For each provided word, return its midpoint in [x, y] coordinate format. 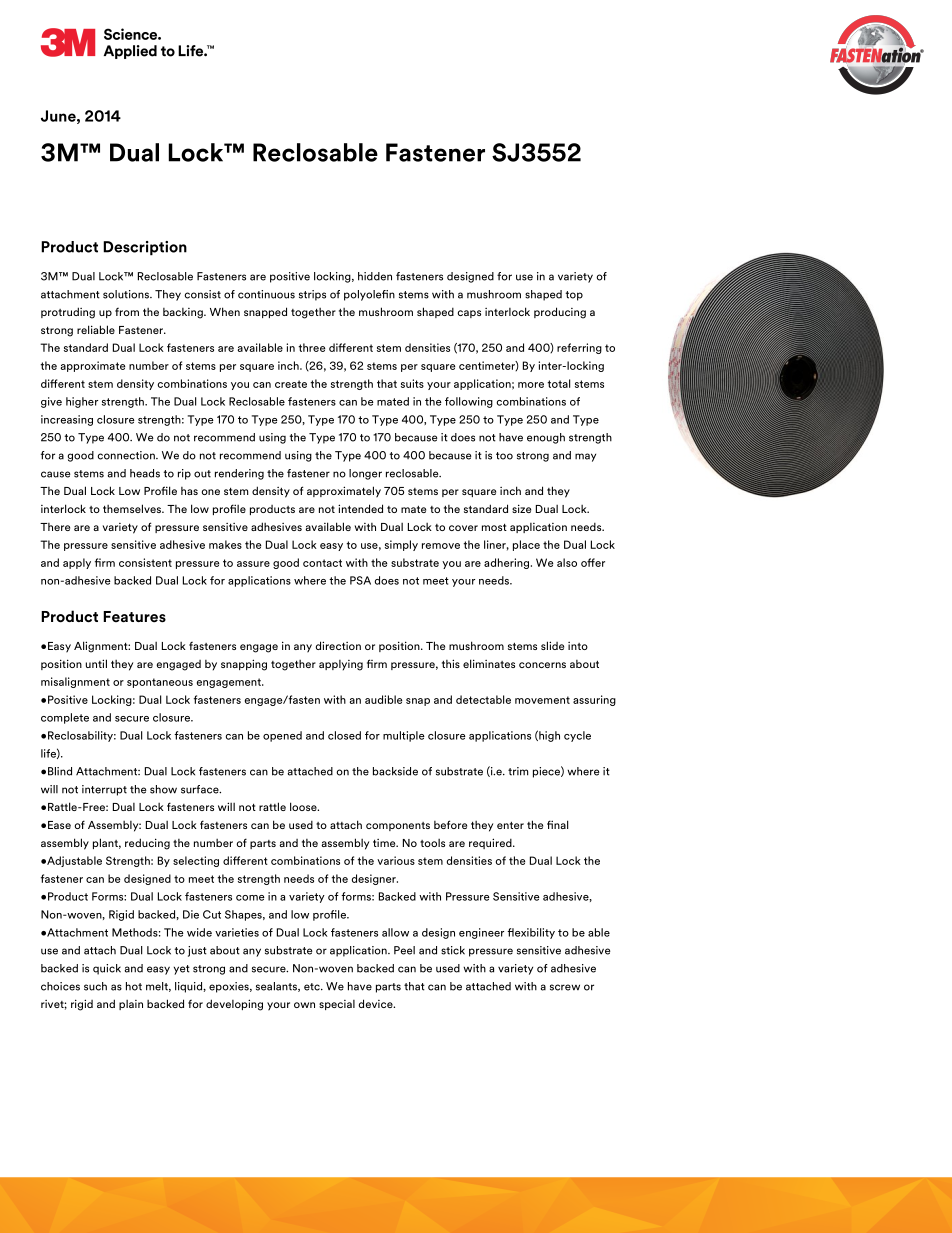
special [337, 1005]
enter [510, 825]
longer [365, 474]
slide [552, 645]
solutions [127, 294]
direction [338, 645]
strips [312, 295]
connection [127, 455]
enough [546, 438]
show [163, 789]
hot [134, 986]
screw [565, 987]
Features [134, 617]
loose [304, 806]
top [574, 296]
